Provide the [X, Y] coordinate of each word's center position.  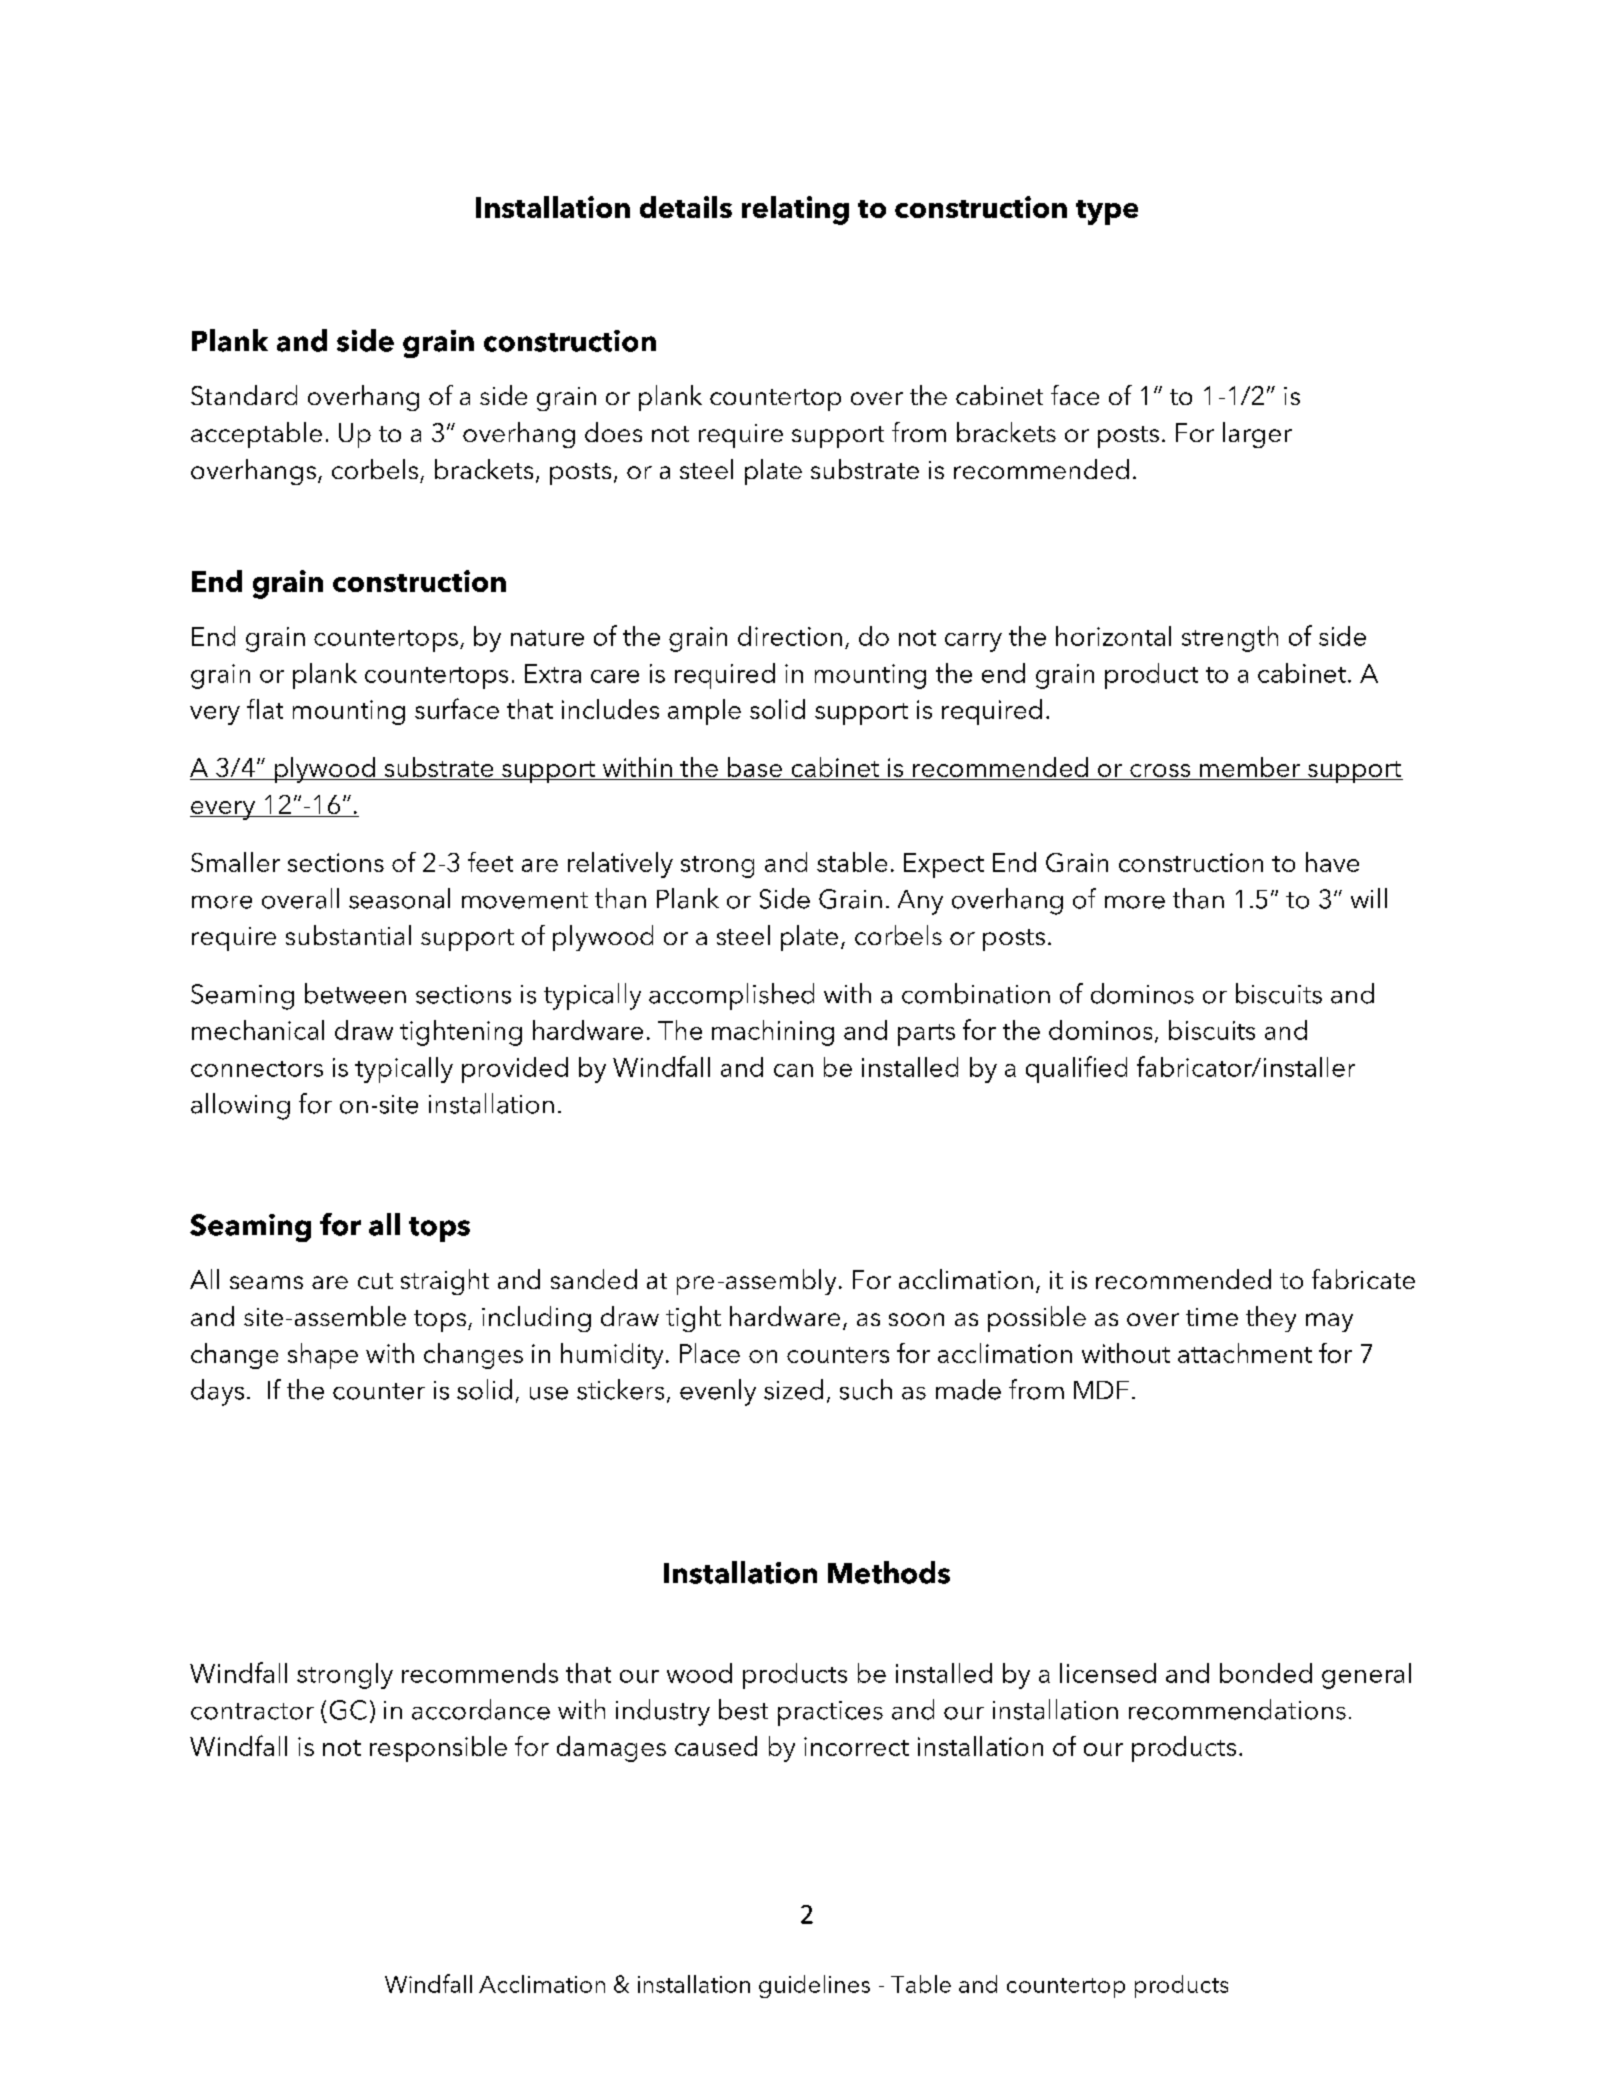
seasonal [399, 898]
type [1107, 212]
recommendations [1237, 1709]
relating [795, 210]
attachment [1245, 1353]
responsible [438, 1749]
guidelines [814, 1986]
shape [323, 1356]
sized [793, 1389]
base [755, 768]
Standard [244, 395]
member [1250, 768]
